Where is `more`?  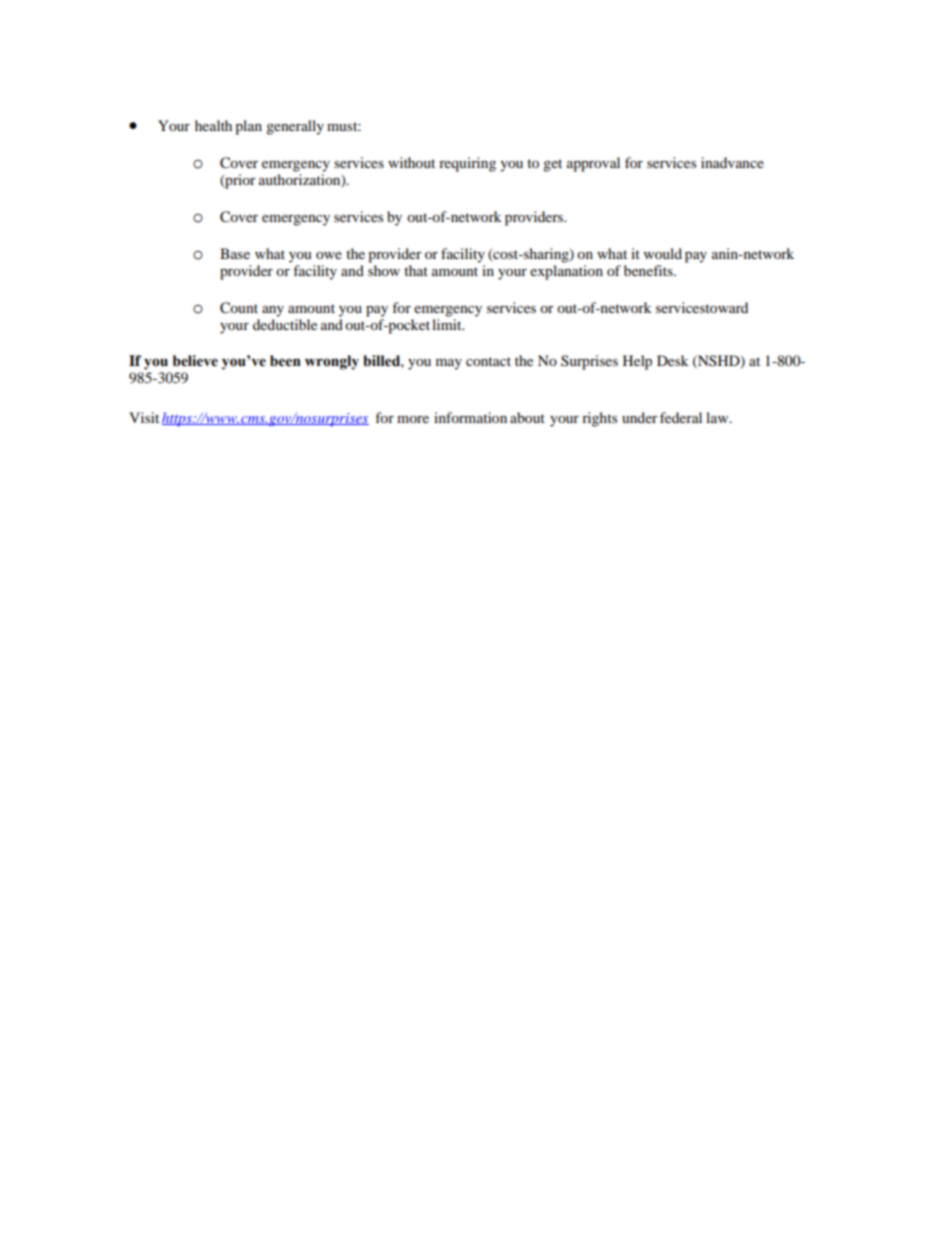 more is located at coordinates (413, 419).
